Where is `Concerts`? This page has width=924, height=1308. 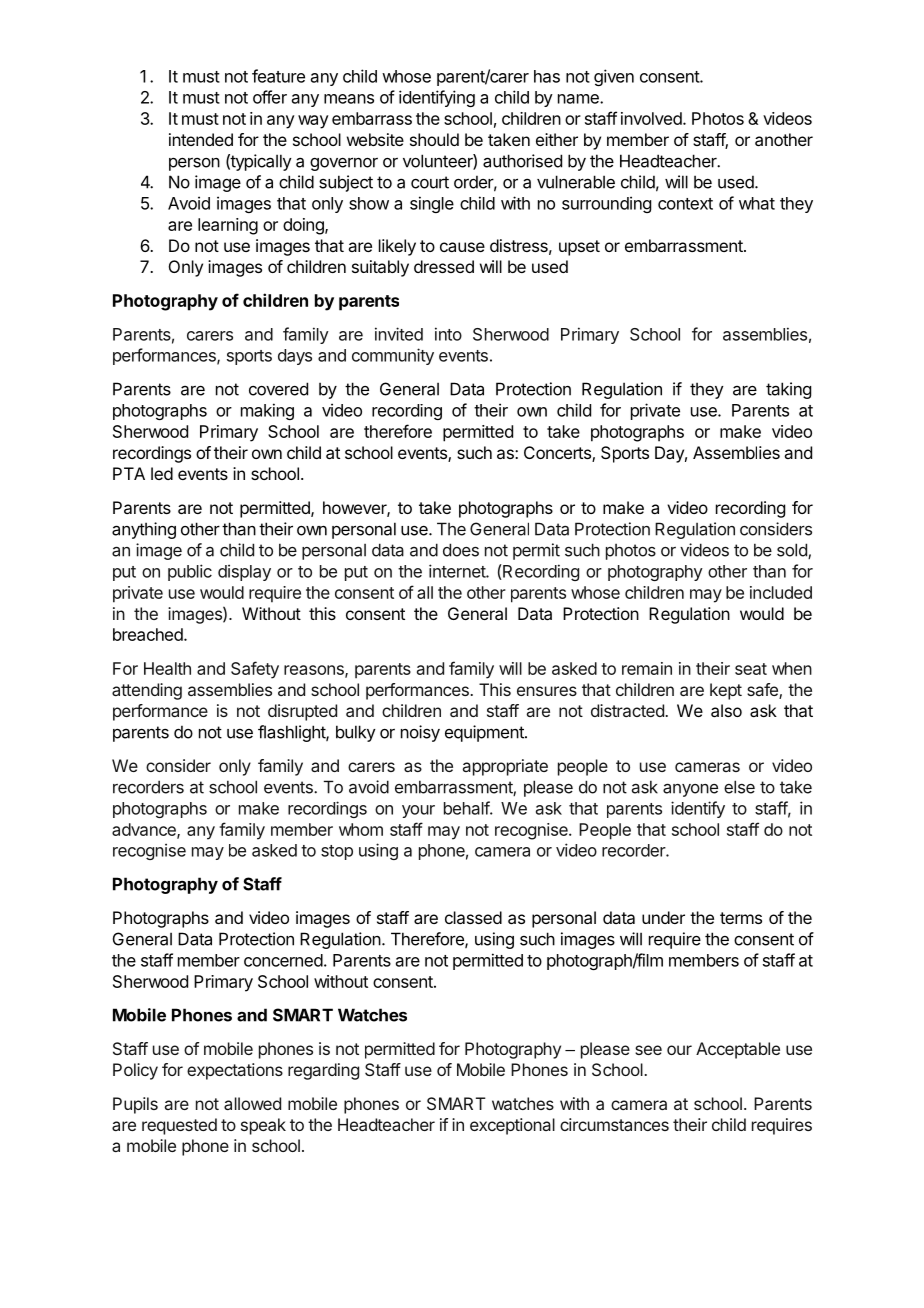
Concerts is located at coordinates (558, 454).
